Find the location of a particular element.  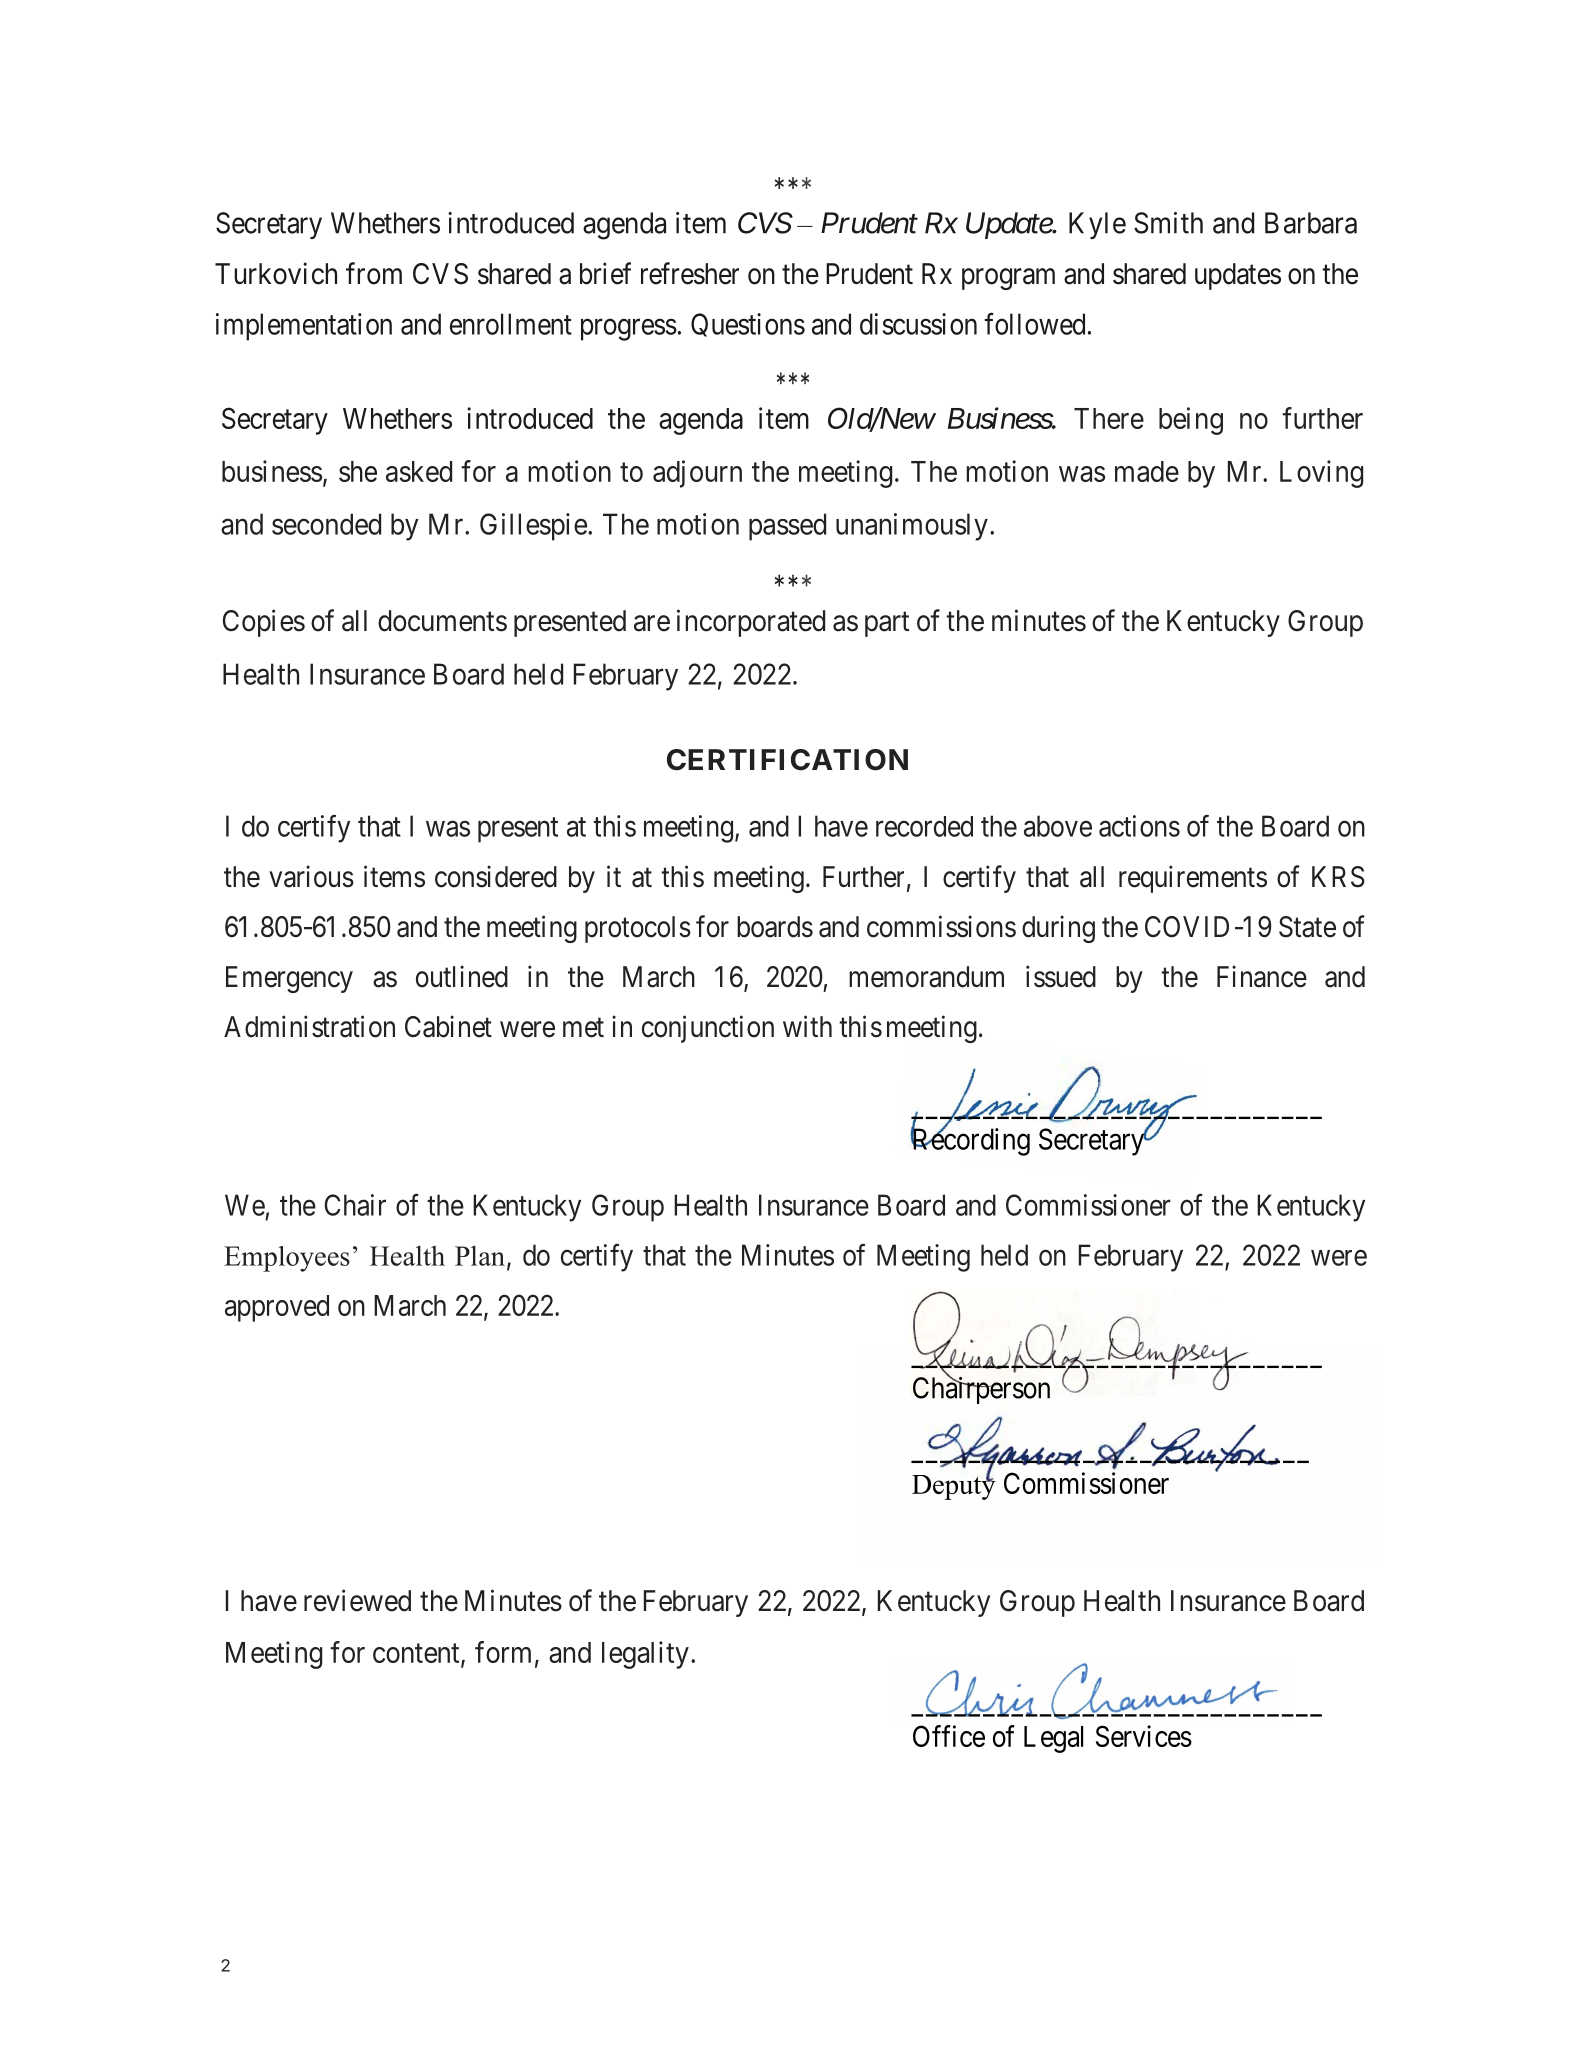

Office is located at coordinates (949, 1736).
